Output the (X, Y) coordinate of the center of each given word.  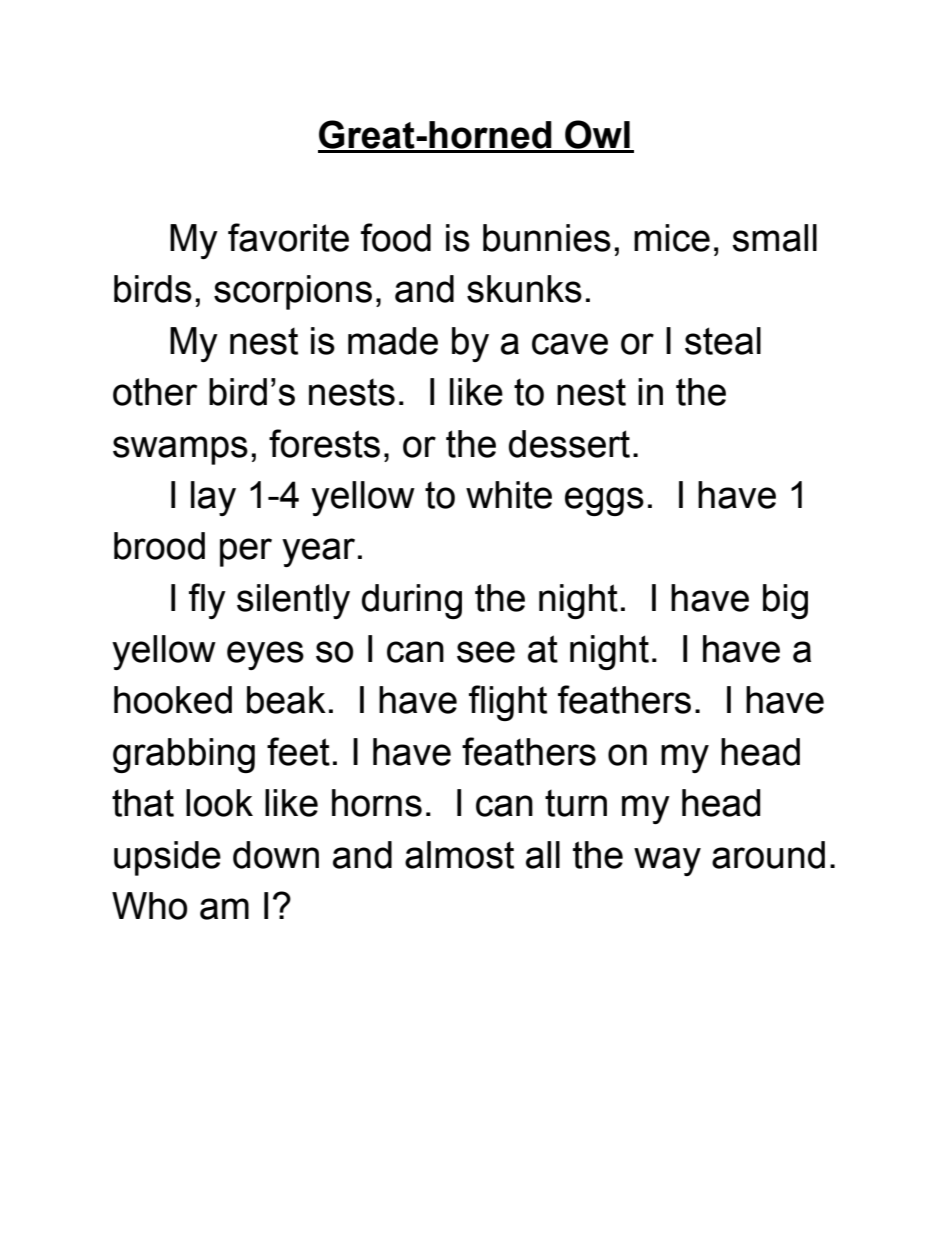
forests (324, 443)
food (396, 237)
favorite (288, 237)
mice (672, 238)
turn (576, 803)
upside (167, 858)
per (246, 552)
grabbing (184, 755)
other (155, 392)
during (412, 601)
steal (723, 341)
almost (459, 855)
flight (508, 703)
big (785, 601)
